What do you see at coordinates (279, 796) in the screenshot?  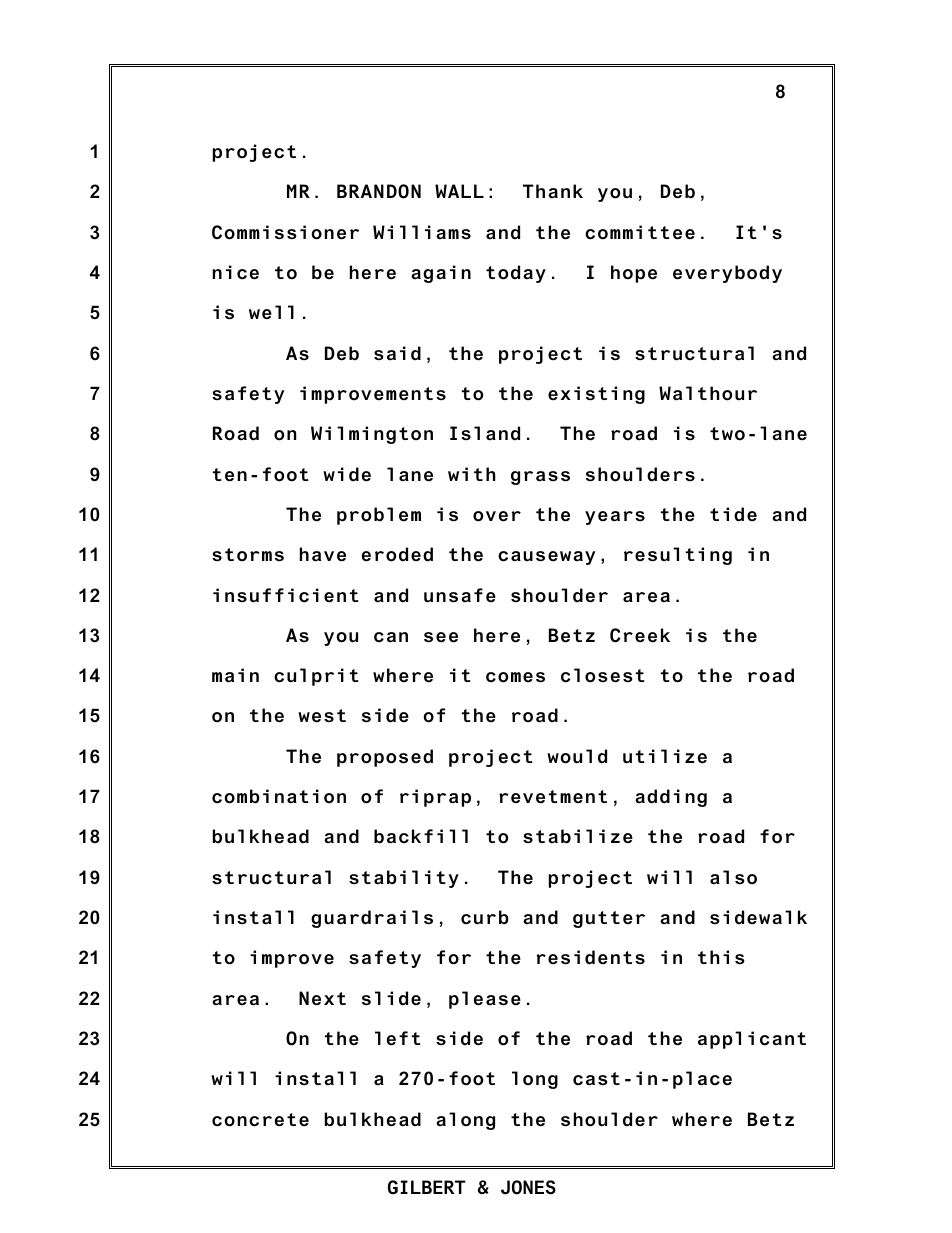 I see `combination` at bounding box center [279, 796].
